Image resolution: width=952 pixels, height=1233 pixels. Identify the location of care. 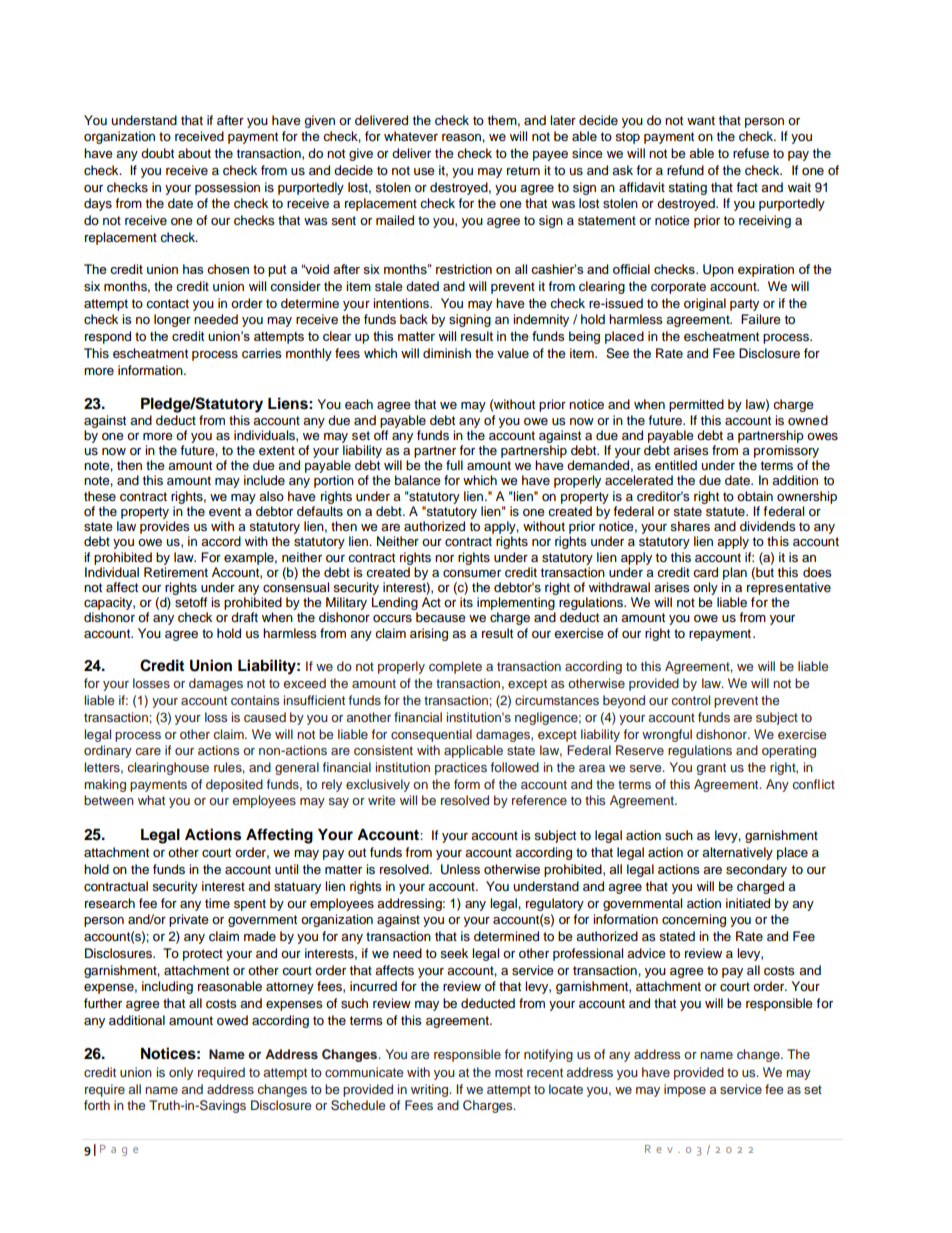
(148, 751).
